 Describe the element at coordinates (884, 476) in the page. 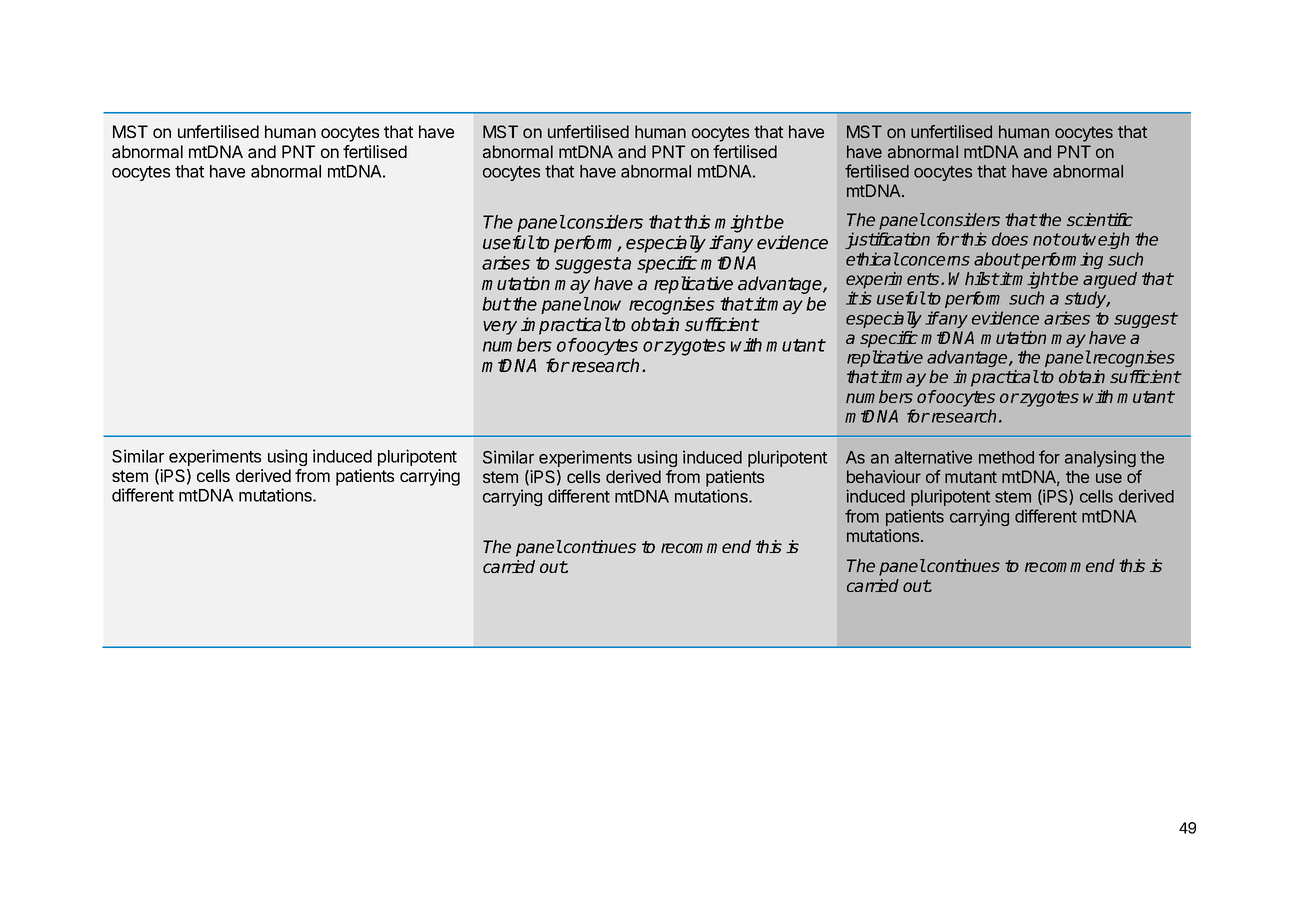

I see `behaviour` at that location.
